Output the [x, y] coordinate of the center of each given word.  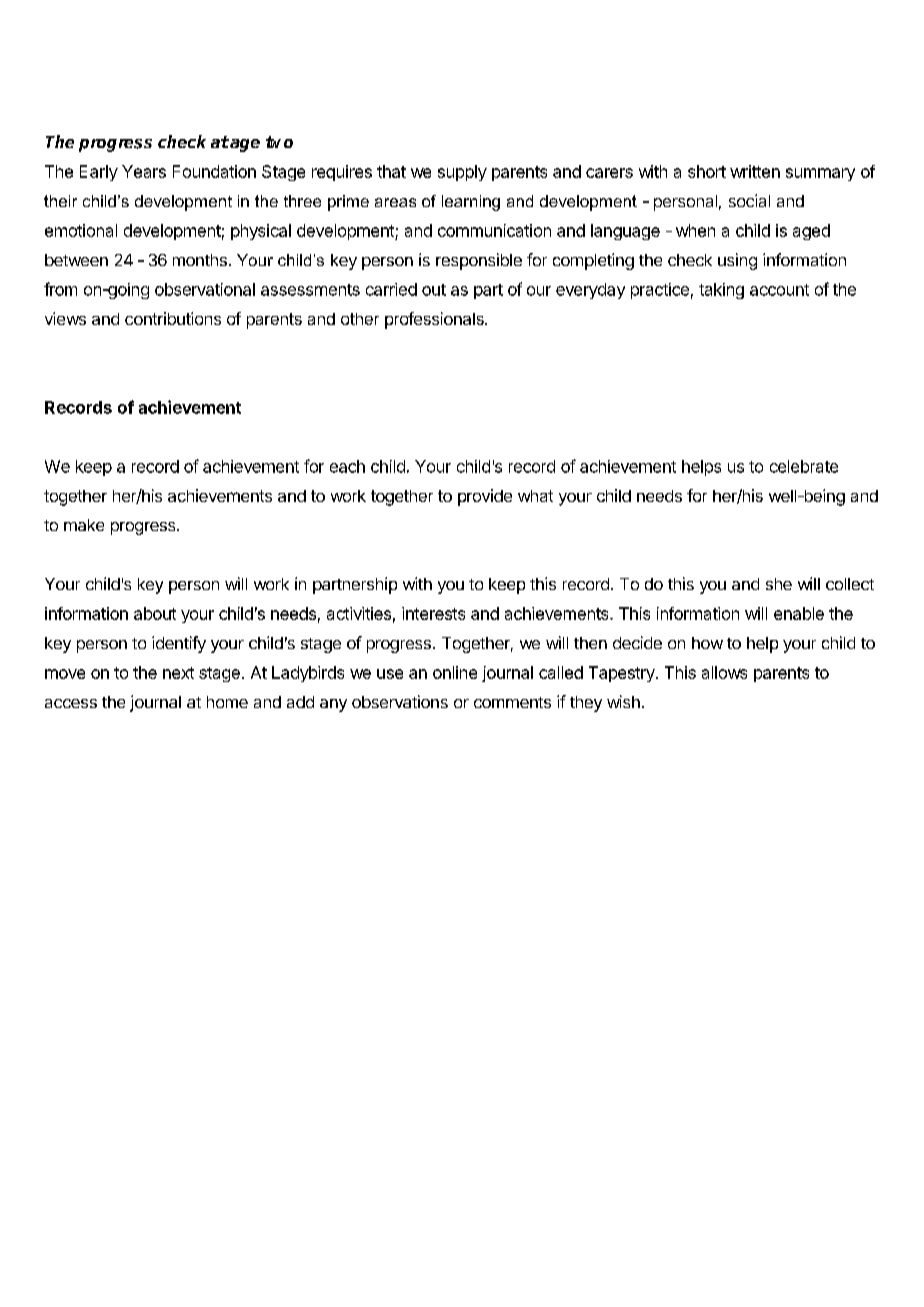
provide [485, 497]
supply [462, 173]
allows [724, 672]
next [178, 673]
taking [721, 291]
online [455, 672]
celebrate [804, 466]
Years [144, 171]
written [755, 171]
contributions [173, 318]
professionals [435, 320]
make [84, 525]
